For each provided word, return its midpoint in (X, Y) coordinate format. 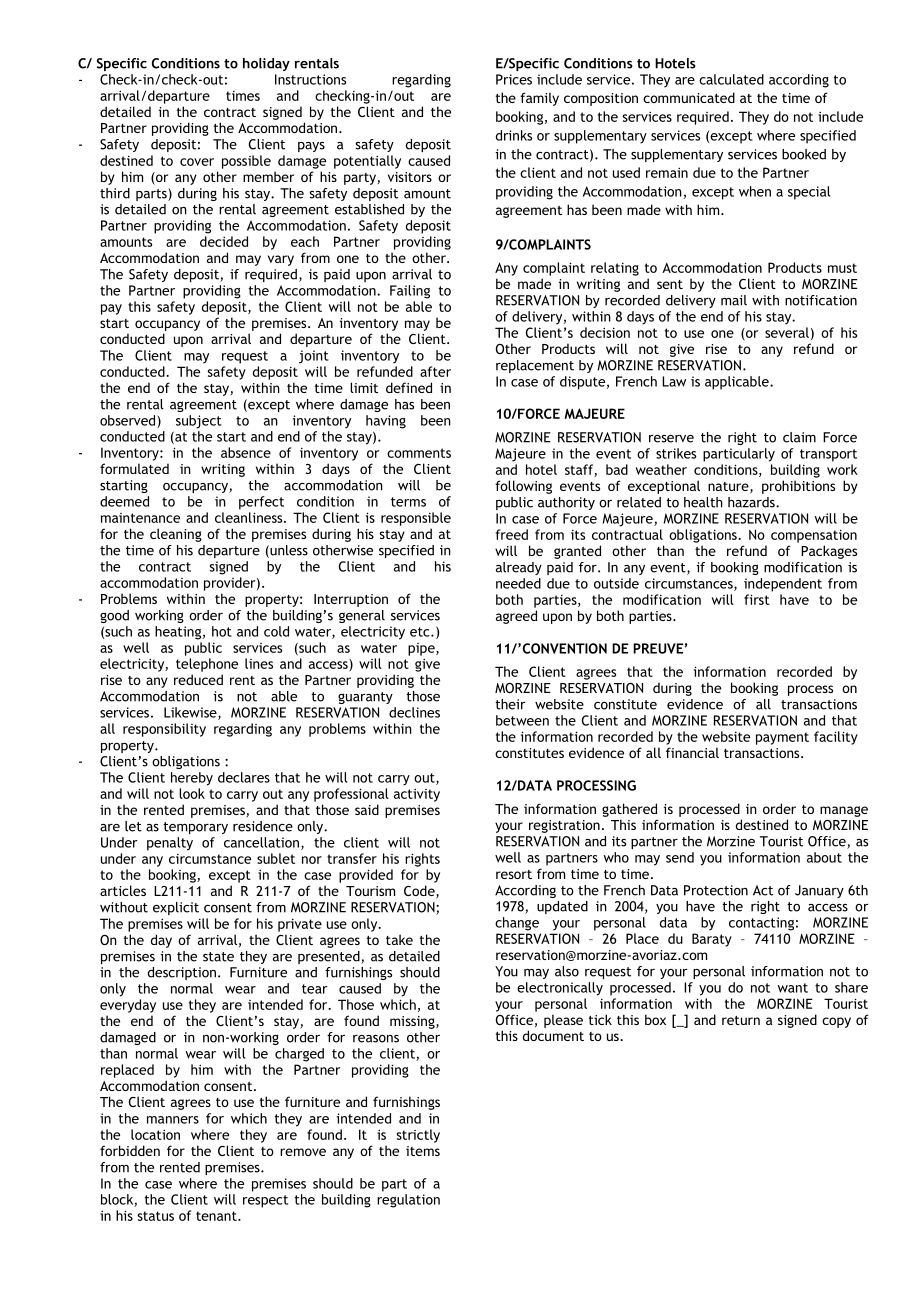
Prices (514, 79)
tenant (217, 1216)
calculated (731, 79)
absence (246, 452)
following (523, 487)
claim (799, 437)
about (824, 857)
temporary (195, 828)
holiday (266, 64)
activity (417, 795)
